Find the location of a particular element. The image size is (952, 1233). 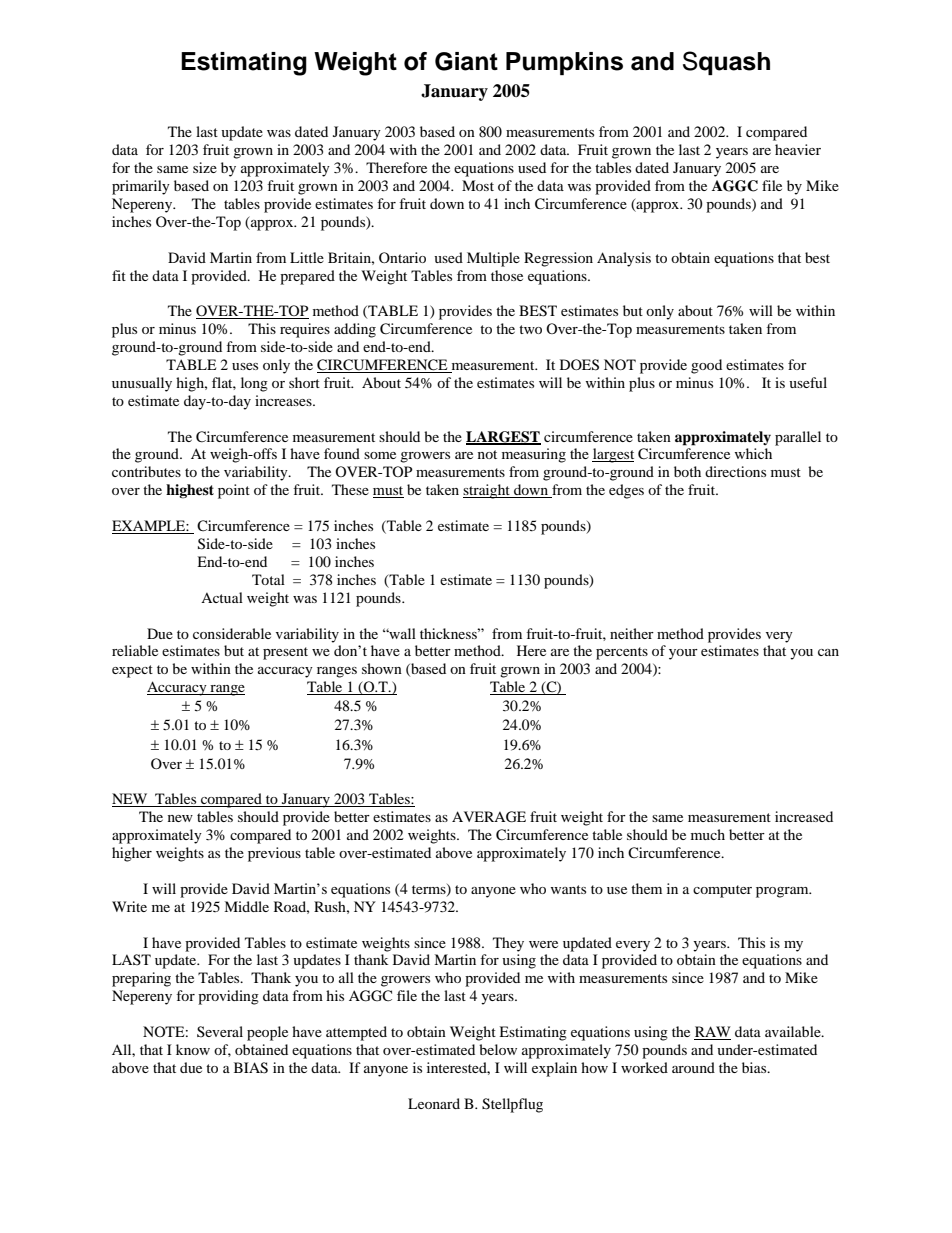

which is located at coordinates (753, 453).
